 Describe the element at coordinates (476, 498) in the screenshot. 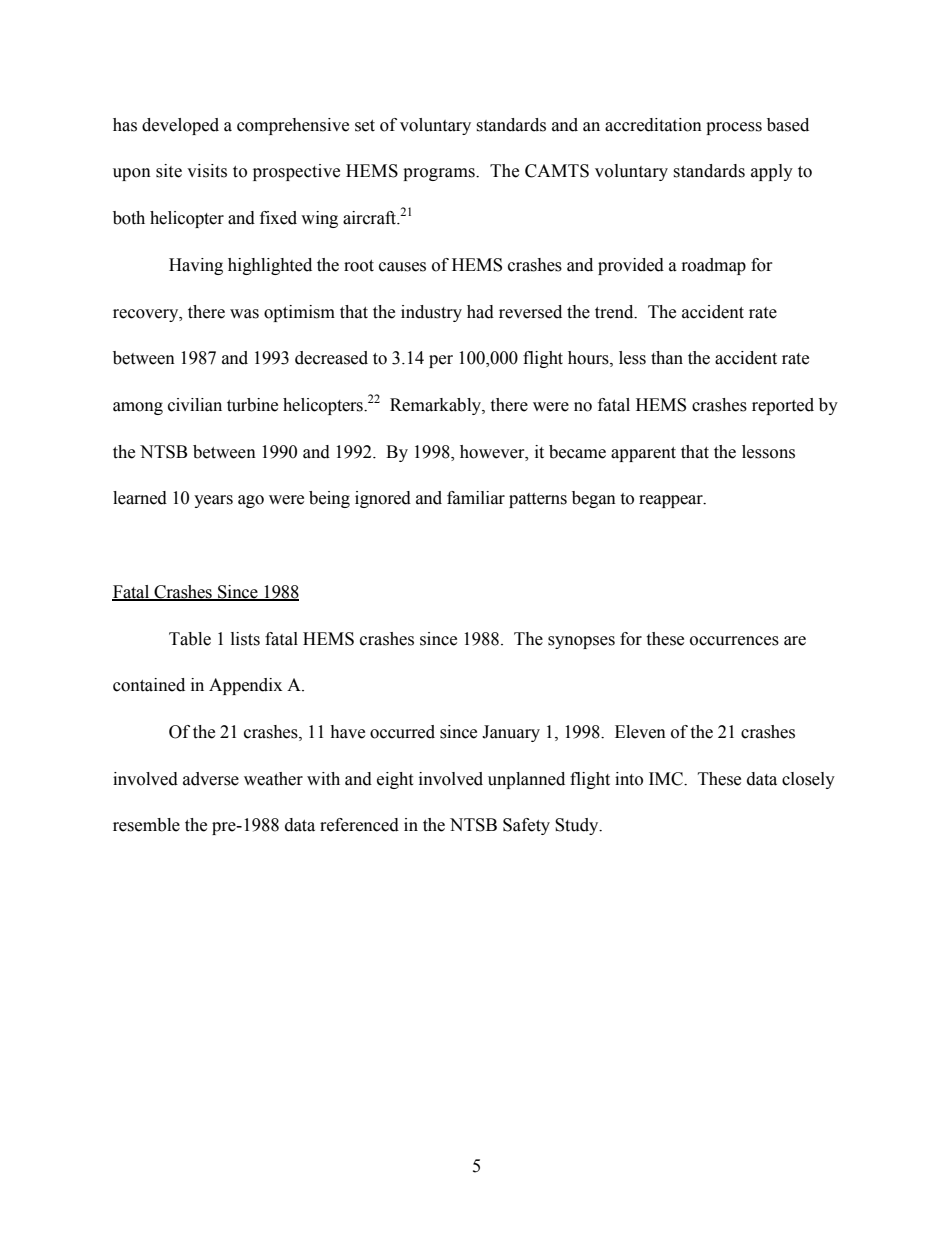

I see `familiar` at that location.
